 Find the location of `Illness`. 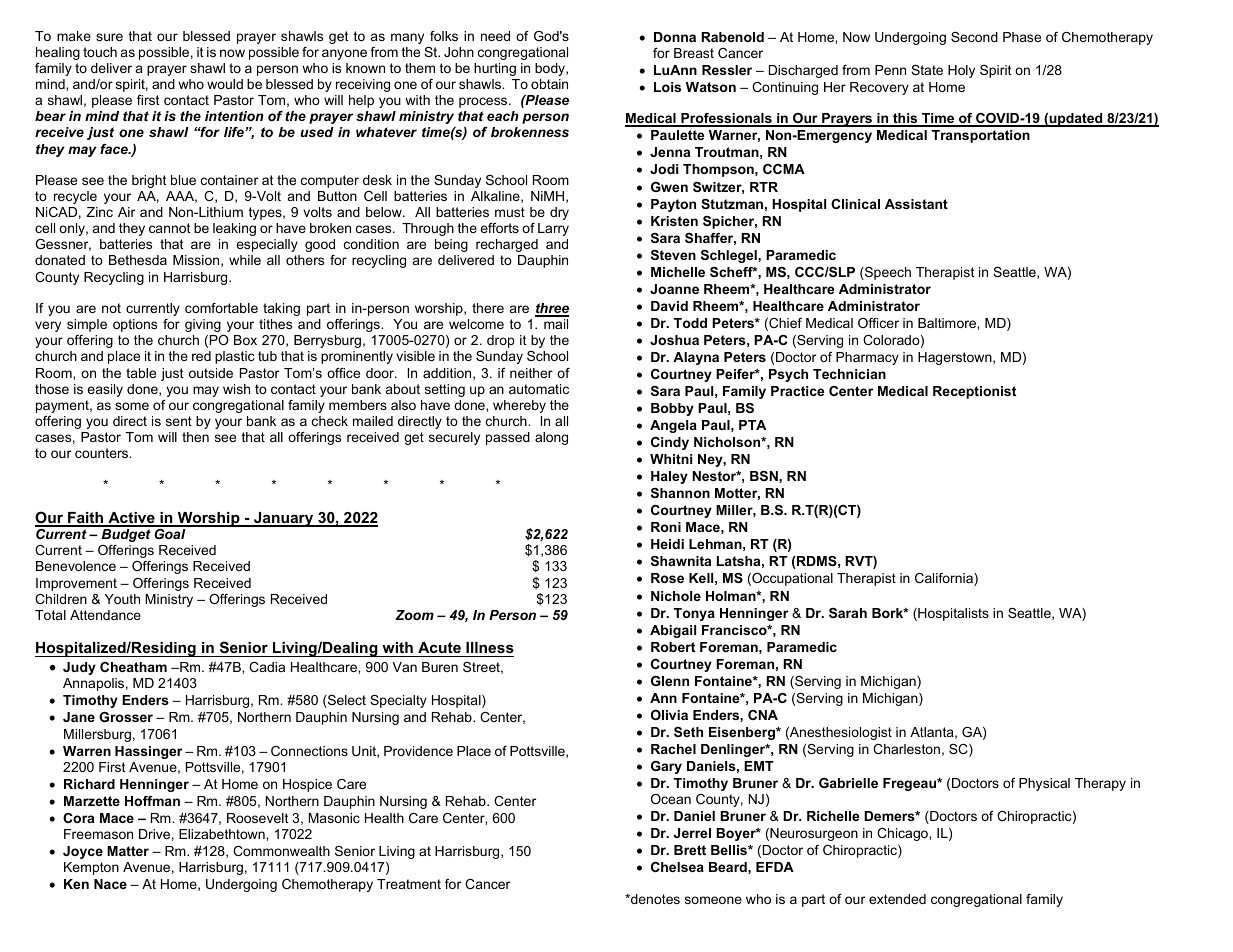

Illness is located at coordinates (489, 649).
